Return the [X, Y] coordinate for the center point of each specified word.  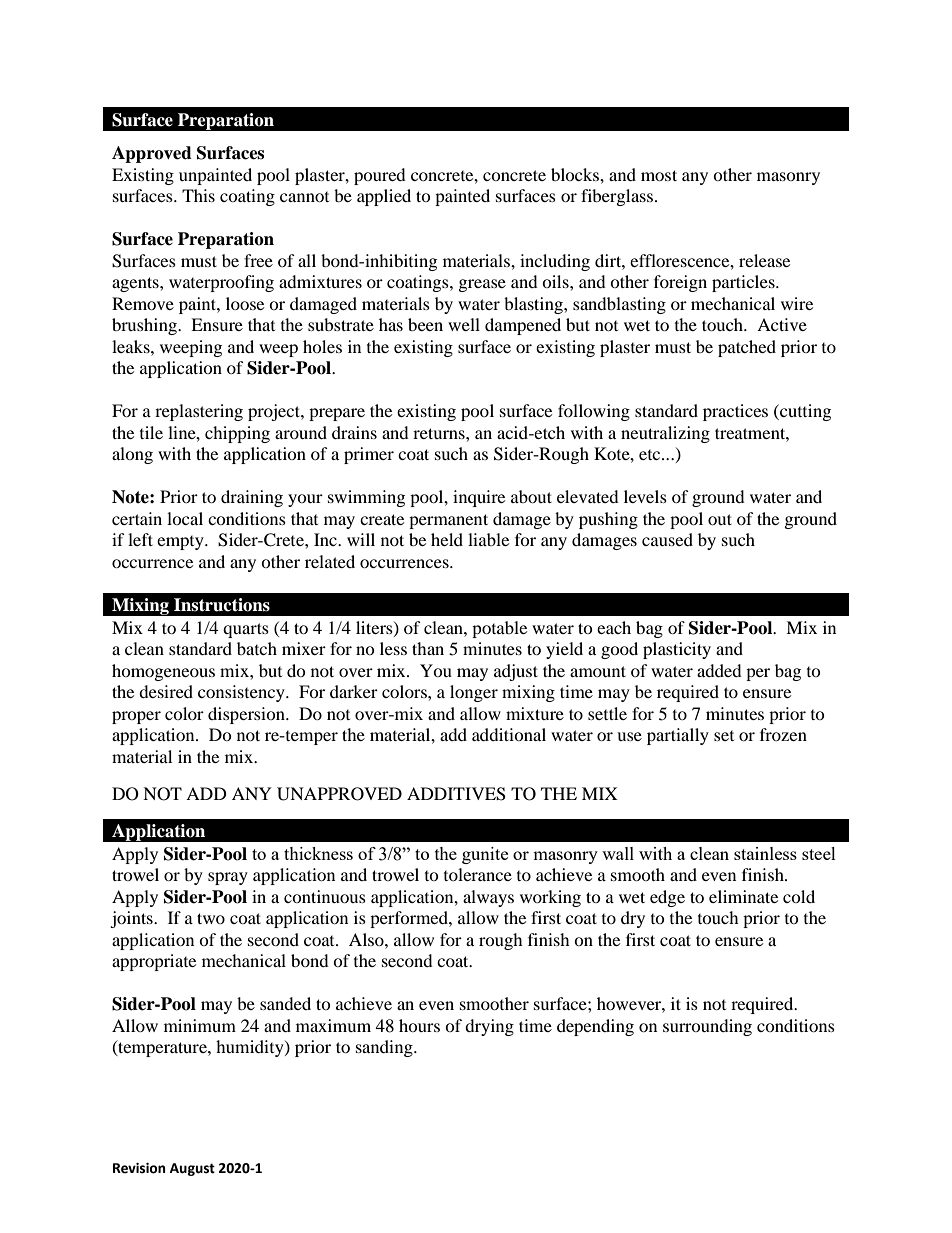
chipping [237, 434]
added [719, 670]
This [198, 195]
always [488, 898]
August [192, 1169]
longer [474, 693]
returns [440, 433]
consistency [242, 693]
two [211, 918]
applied [384, 197]
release [764, 260]
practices [735, 412]
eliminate [743, 896]
